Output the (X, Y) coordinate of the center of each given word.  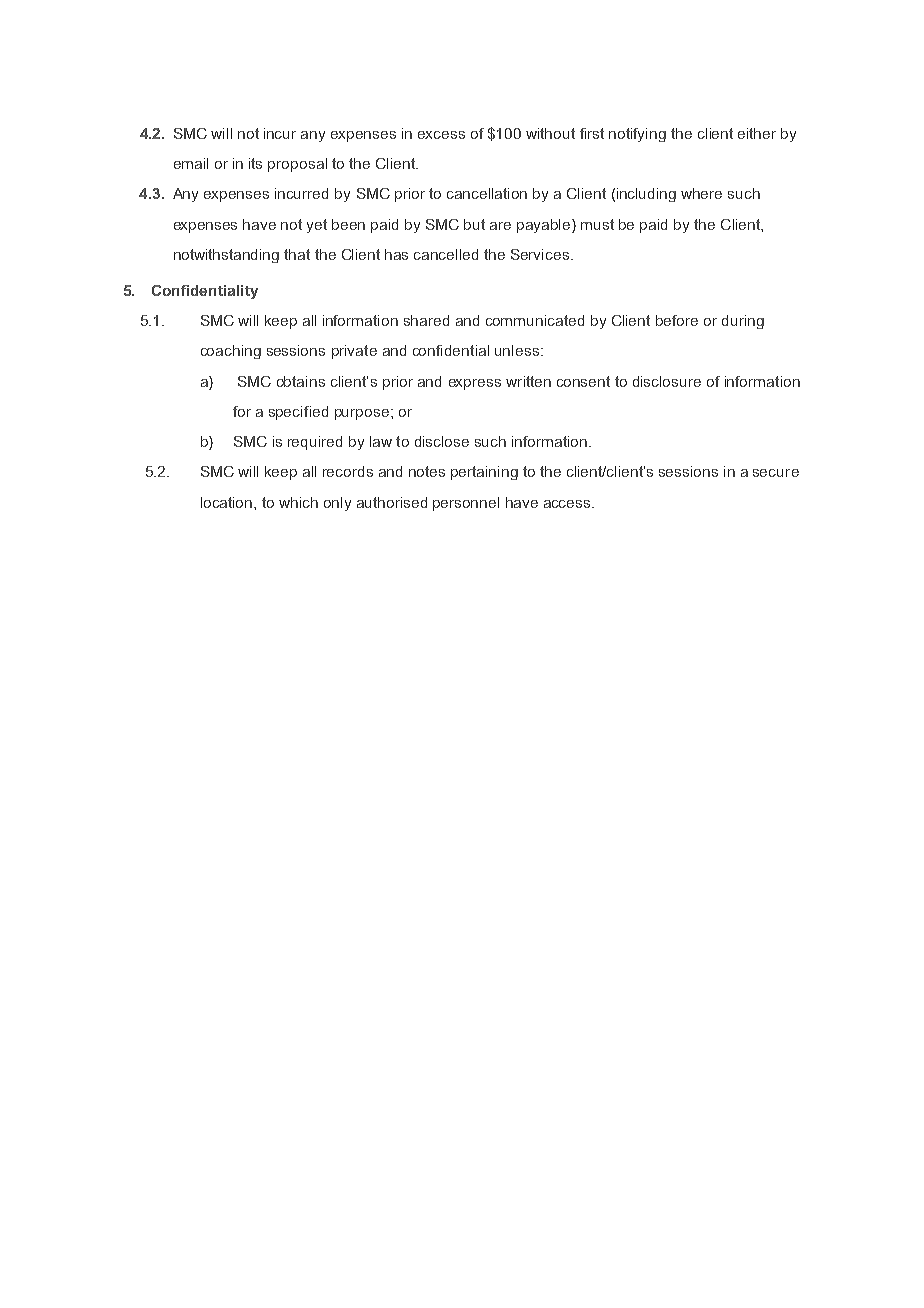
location (226, 502)
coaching (231, 352)
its (255, 163)
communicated (535, 320)
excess (441, 135)
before (677, 320)
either (757, 133)
